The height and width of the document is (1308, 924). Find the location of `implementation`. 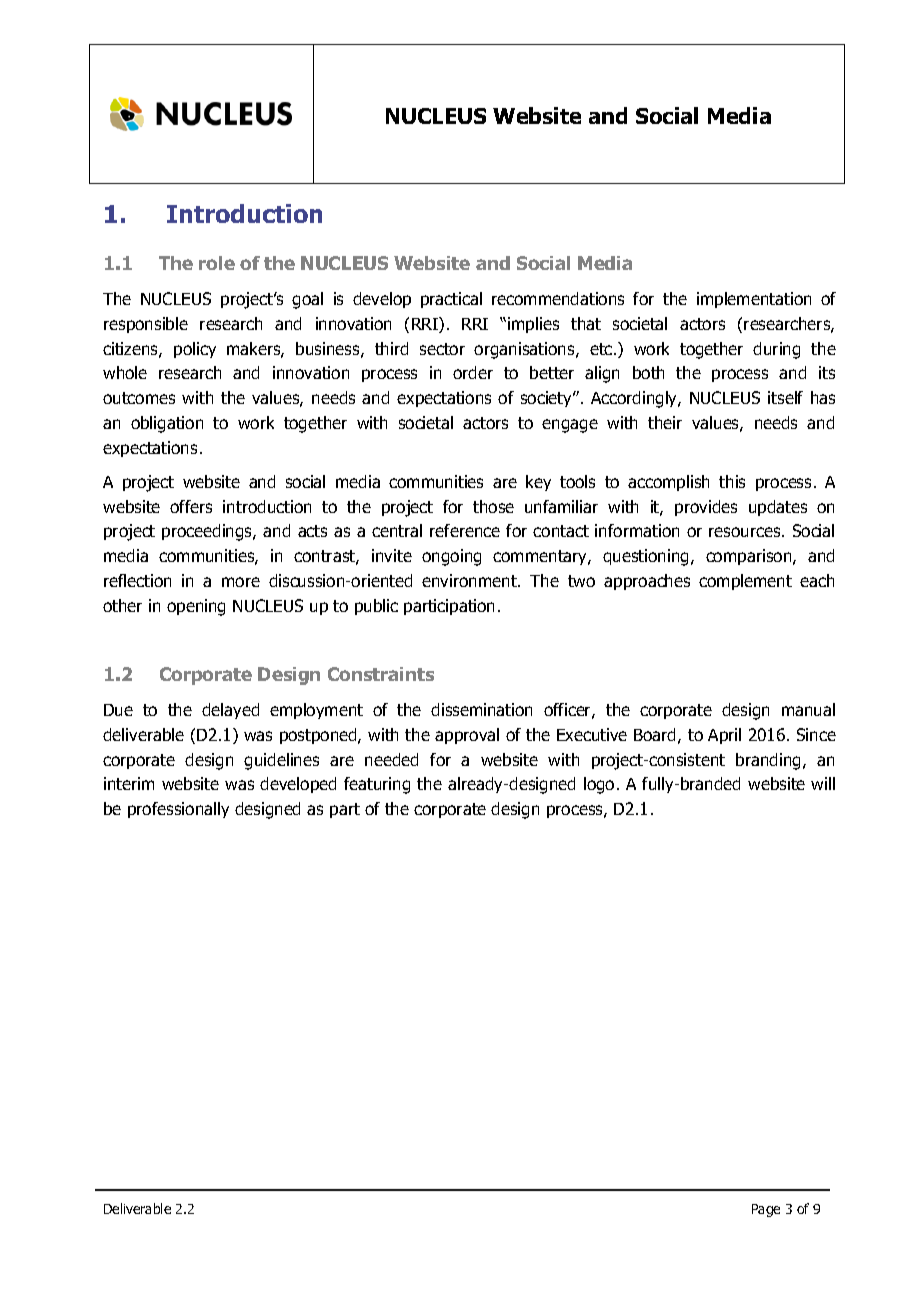

implementation is located at coordinates (754, 300).
